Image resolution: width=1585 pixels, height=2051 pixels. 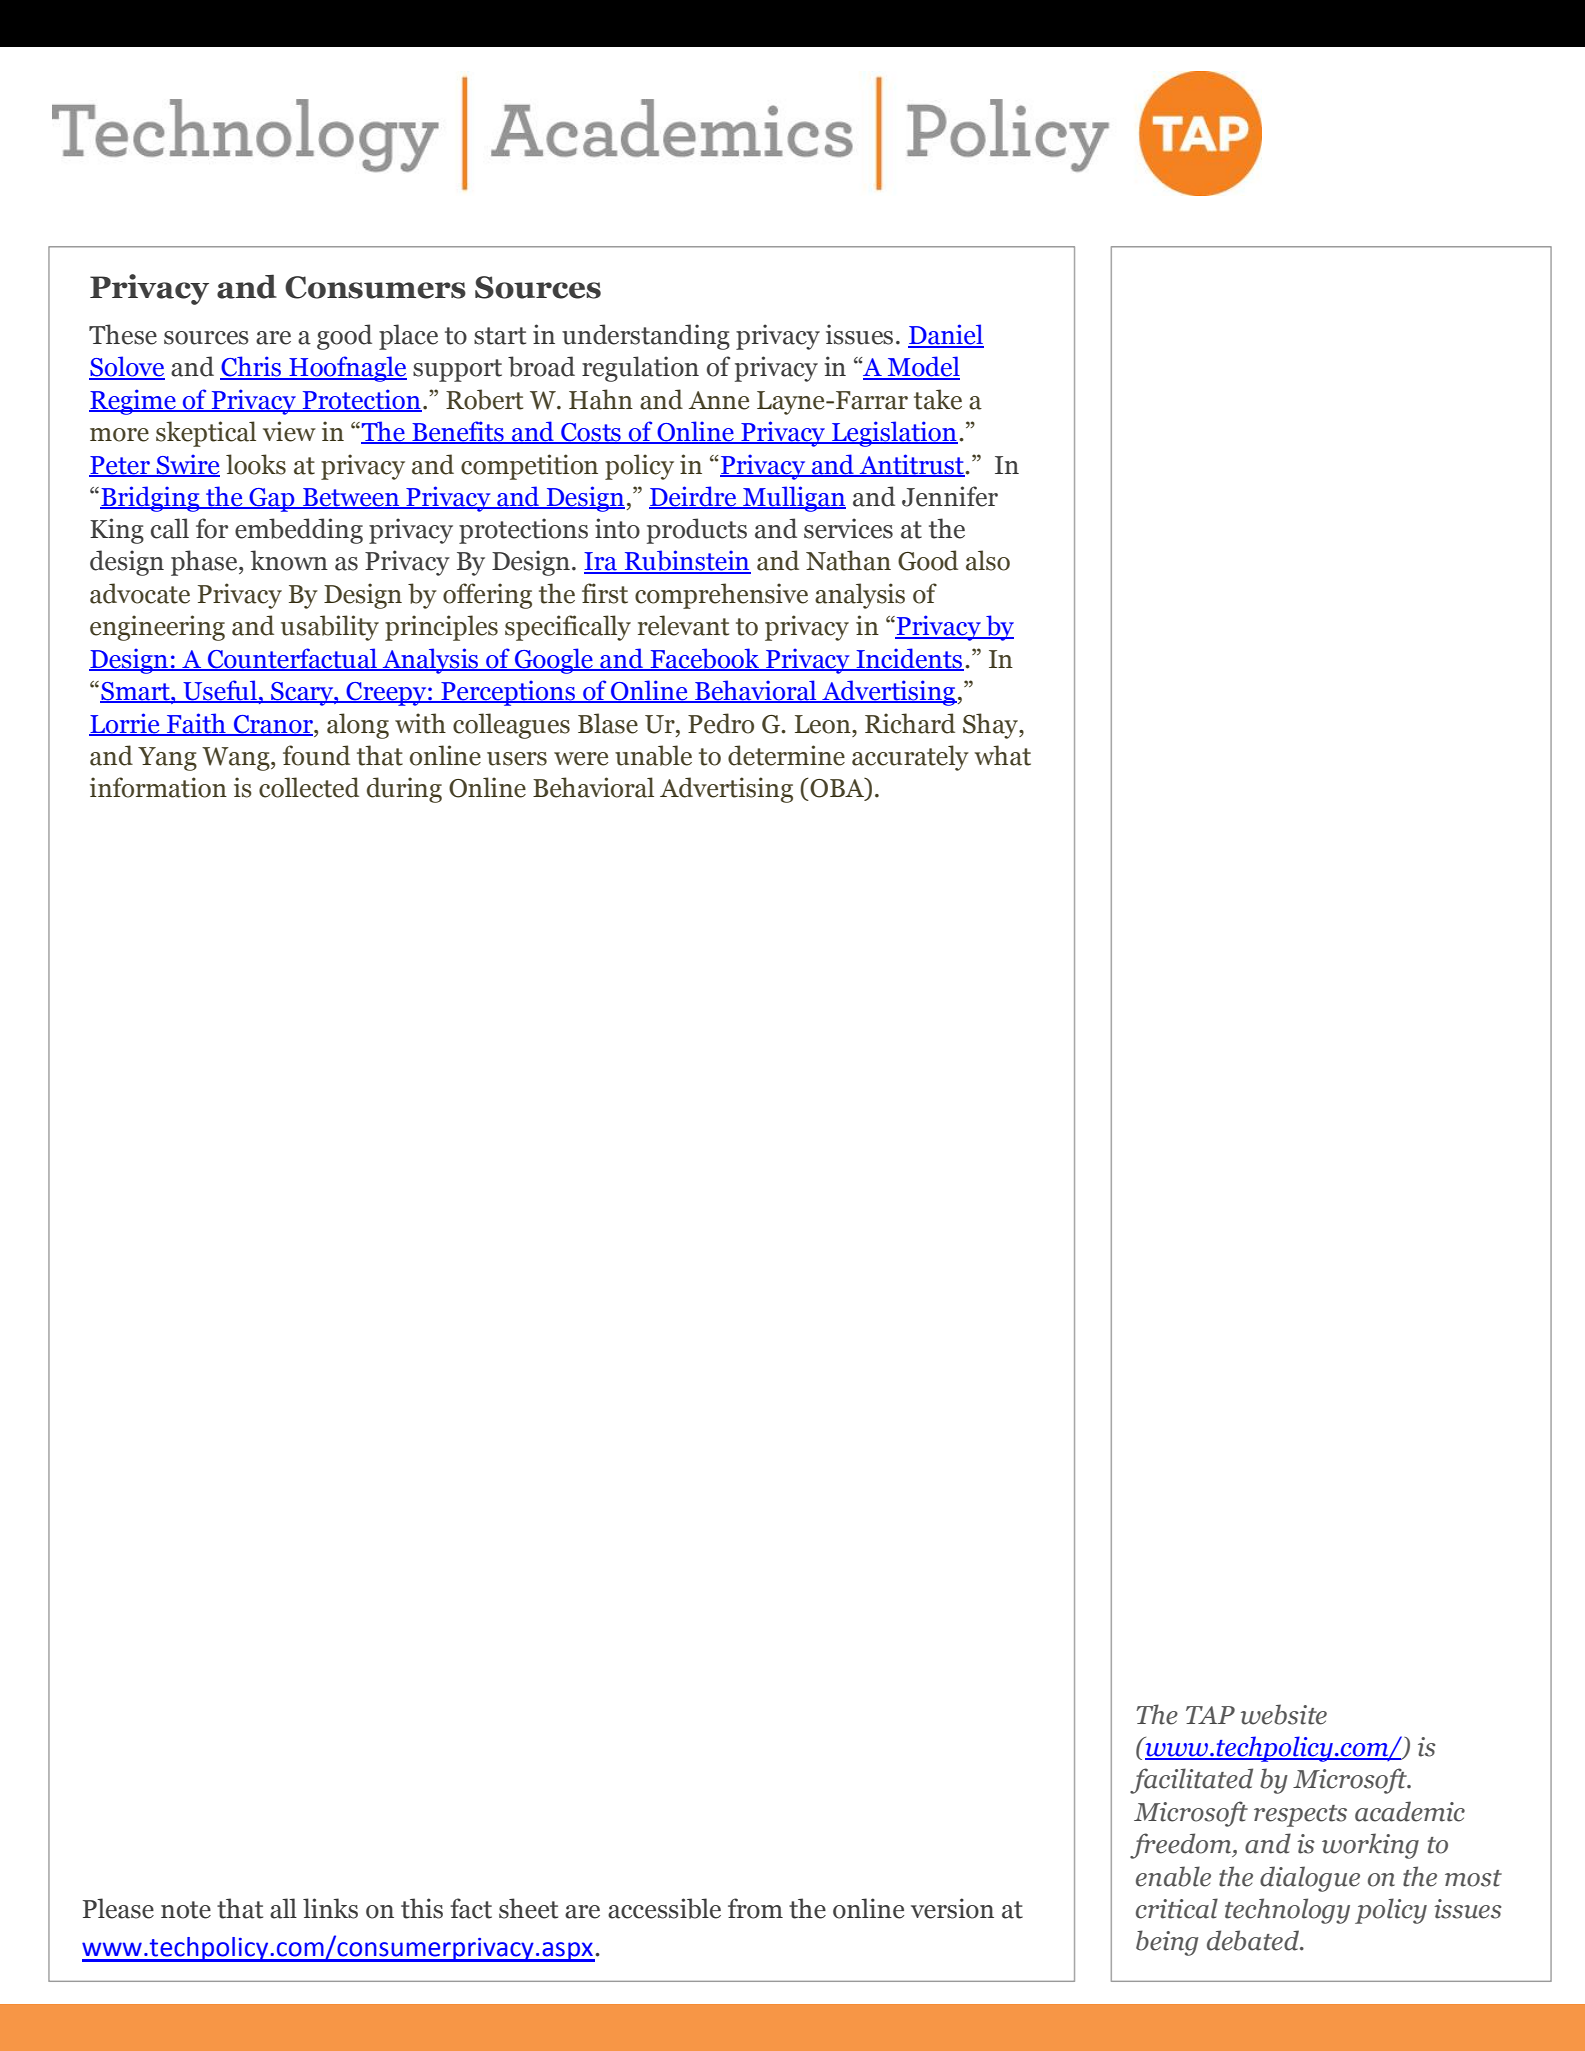 What do you see at coordinates (330, 628) in the image?
I see `usability` at bounding box center [330, 628].
